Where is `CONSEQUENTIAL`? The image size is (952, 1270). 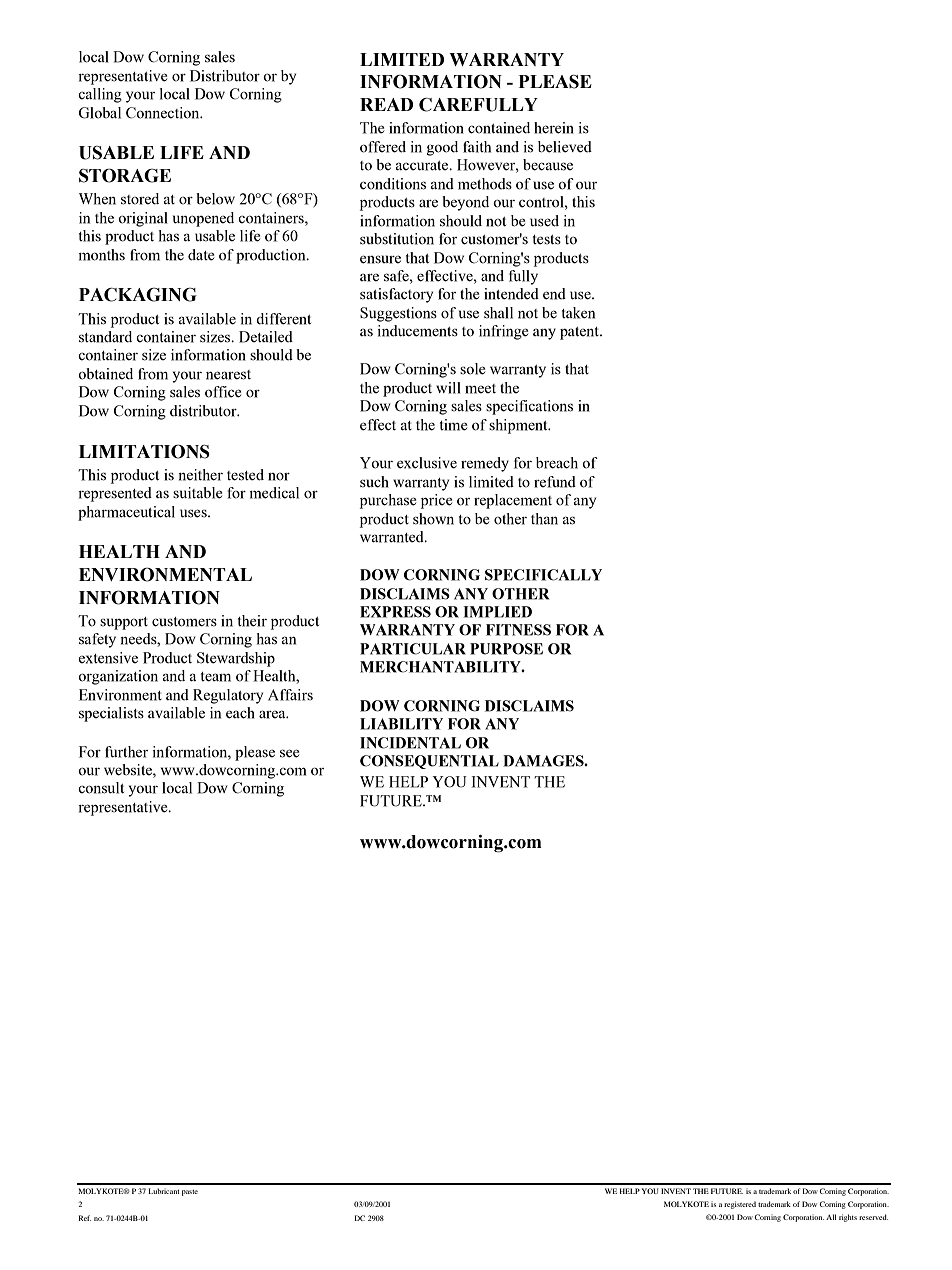 CONSEQUENTIAL is located at coordinates (429, 762).
